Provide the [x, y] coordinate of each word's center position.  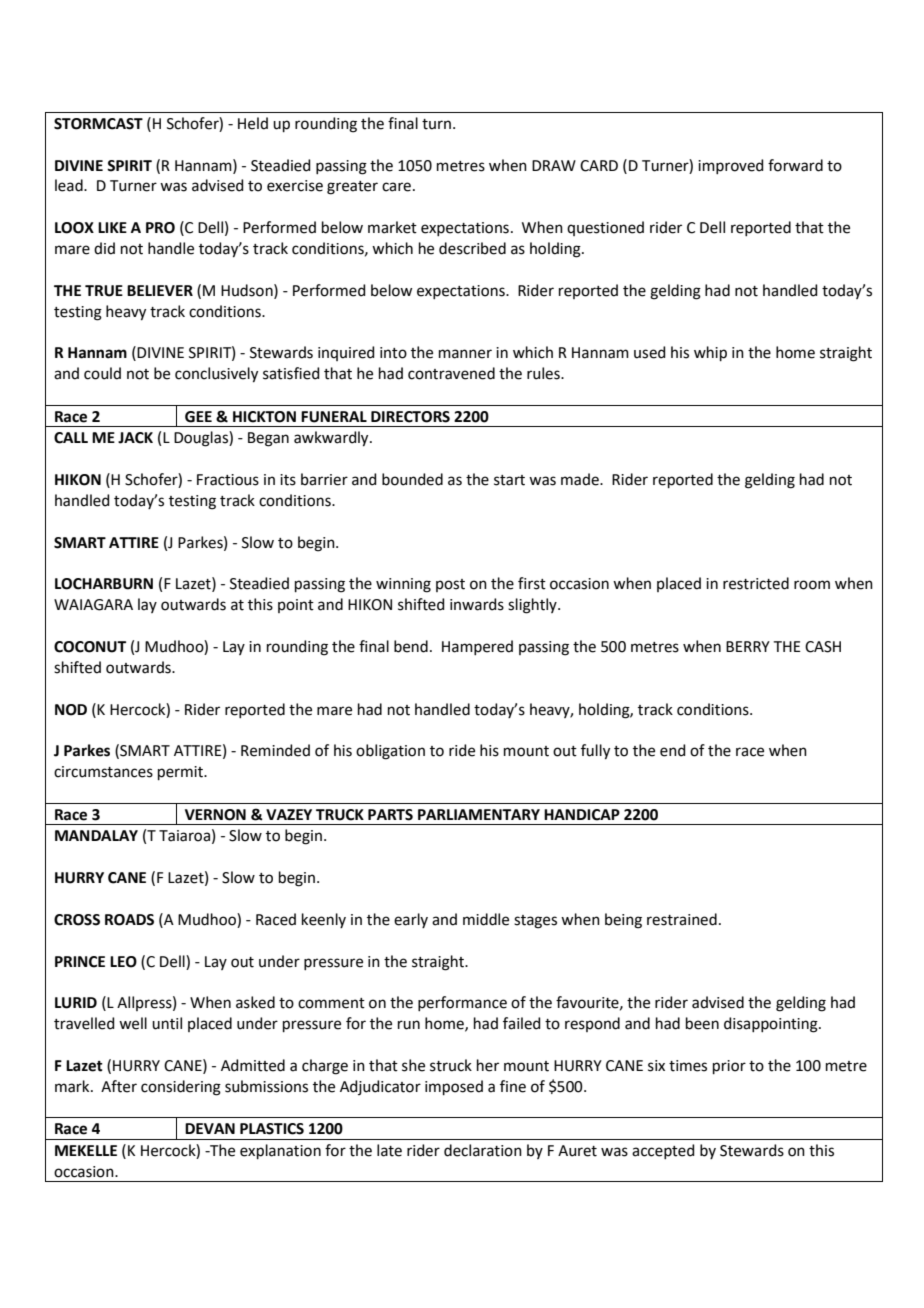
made [581, 479]
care [396, 187]
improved [731, 166]
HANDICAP [582, 815]
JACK [135, 438]
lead [70, 185]
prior [729, 1067]
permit [181, 773]
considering [181, 1088]
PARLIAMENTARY [479, 814]
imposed [454, 1087]
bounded [412, 479]
